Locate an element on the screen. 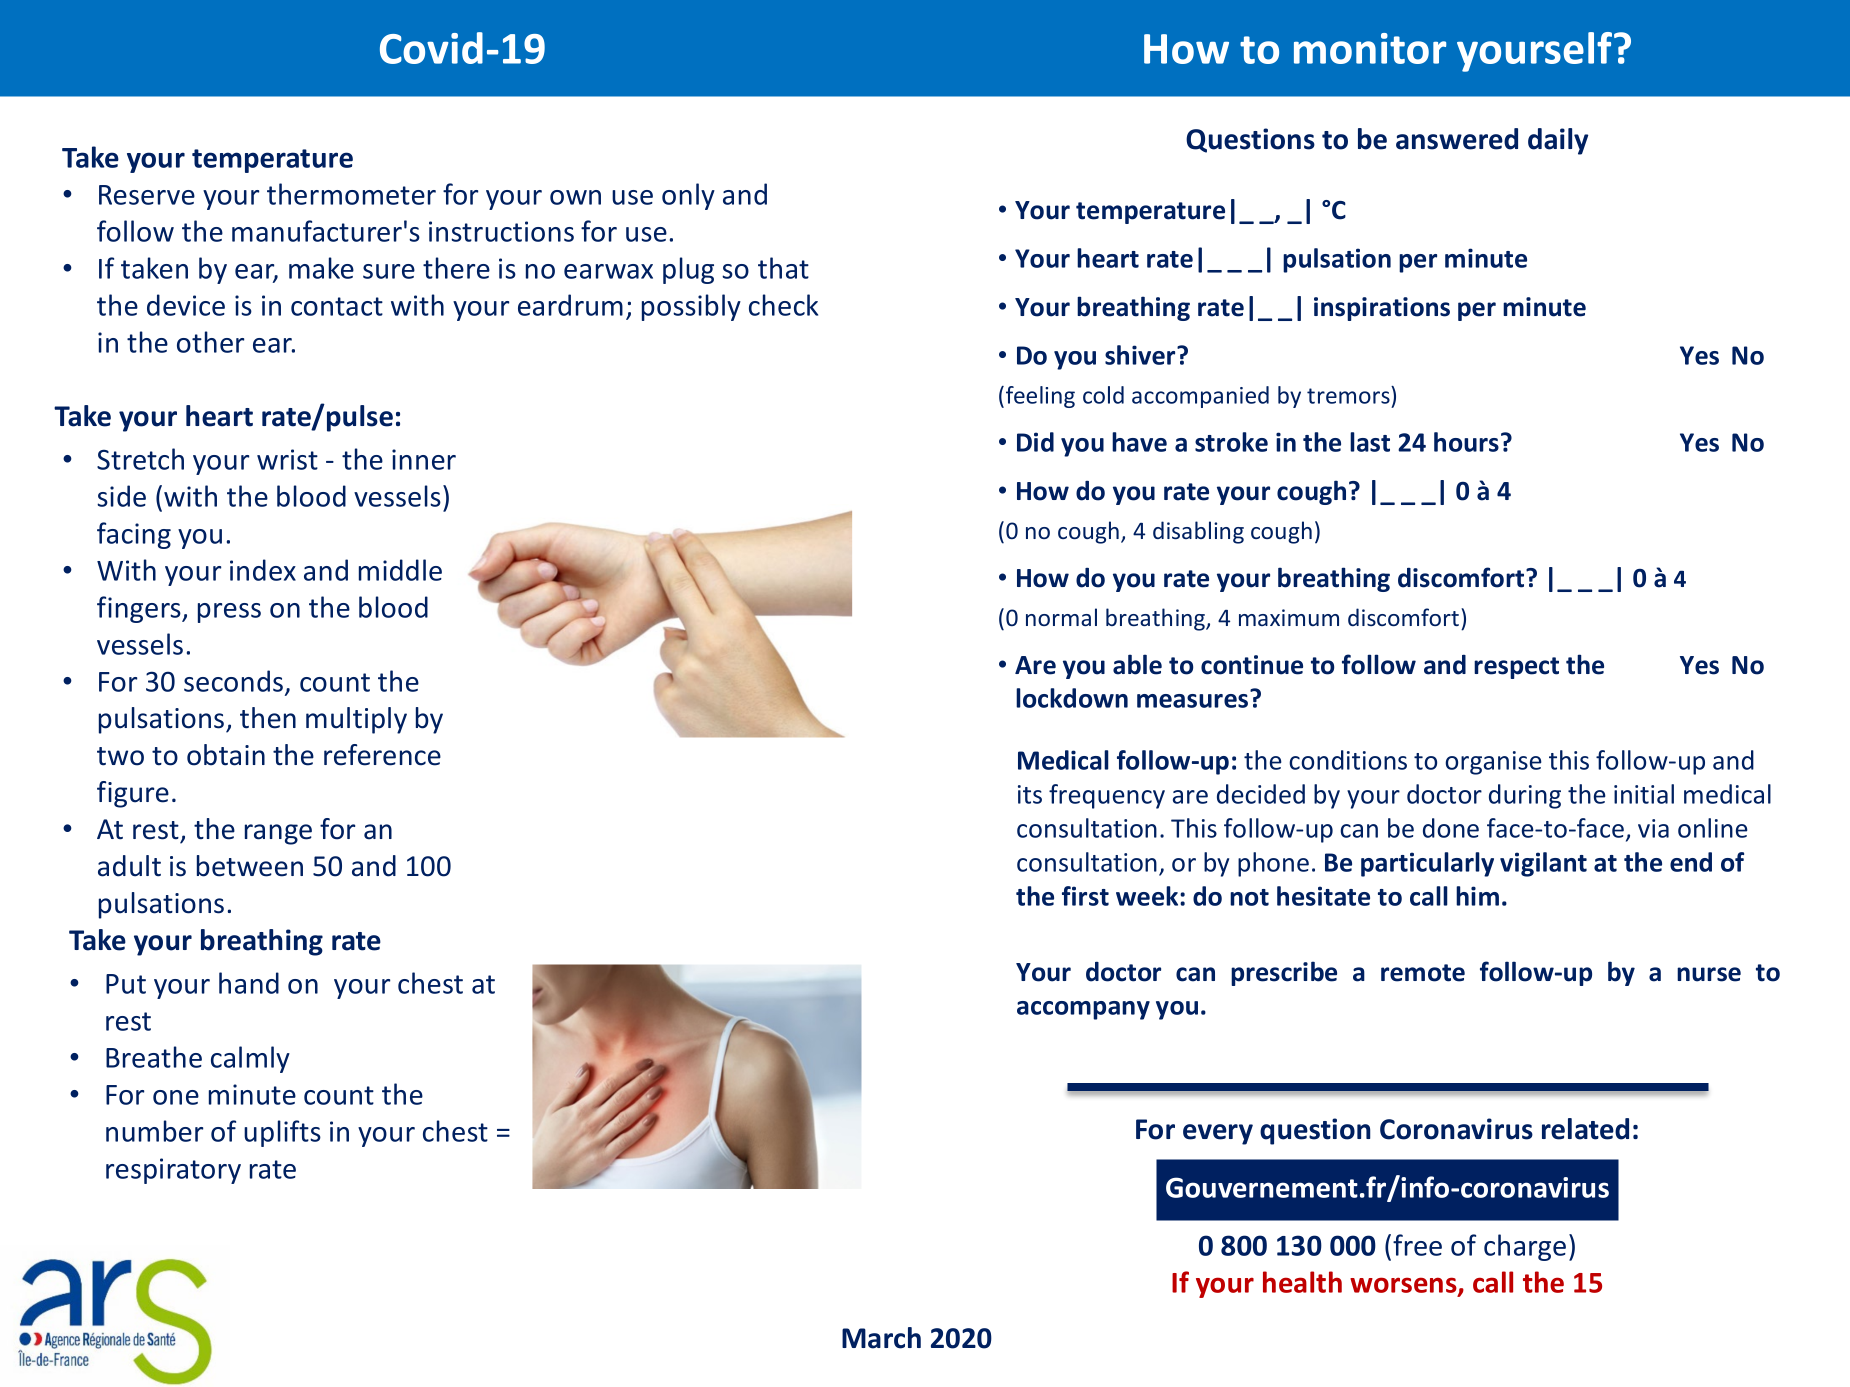 Image resolution: width=1850 pixels, height=1387 pixels. thermometer is located at coordinates (351, 194).
